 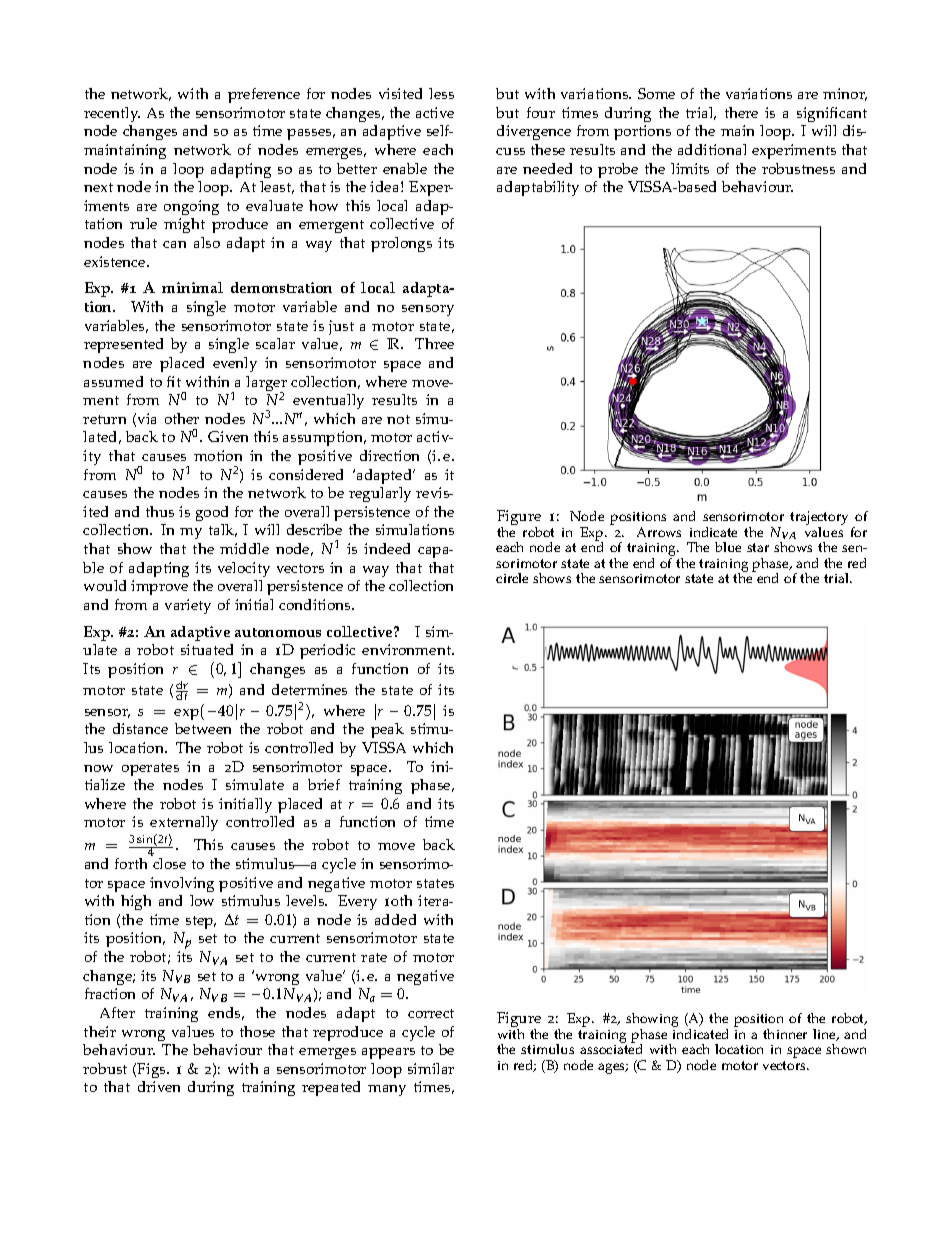 I want to click on other, so click(x=182, y=418).
